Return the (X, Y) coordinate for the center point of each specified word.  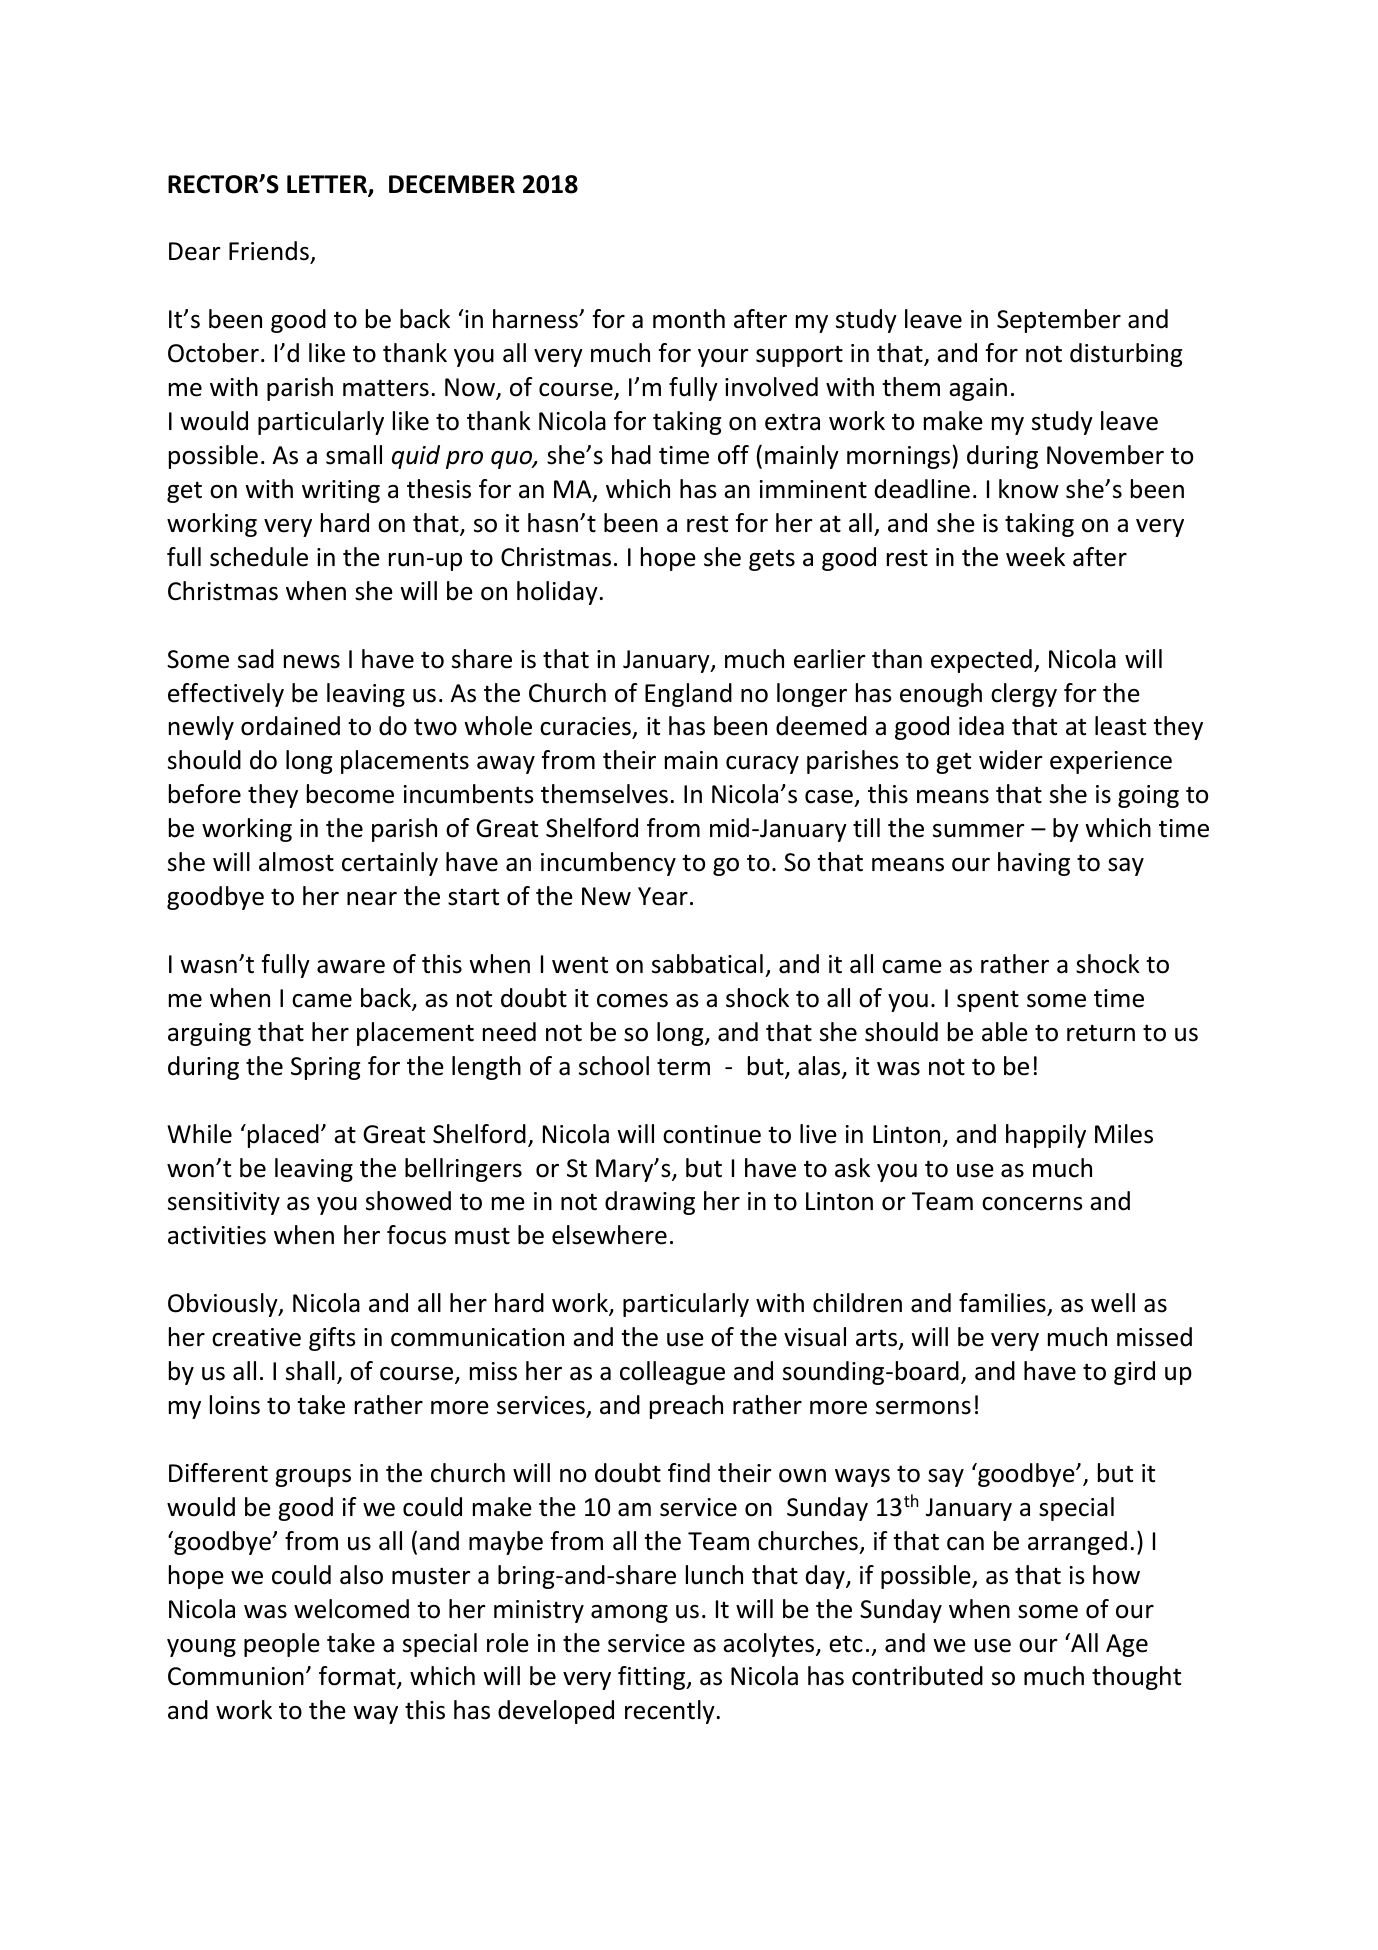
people (282, 1645)
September (1059, 321)
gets (772, 560)
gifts (332, 1339)
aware (351, 967)
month (689, 319)
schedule (259, 557)
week (1035, 557)
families (1002, 1303)
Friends (270, 252)
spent (988, 1001)
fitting (653, 1678)
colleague (672, 1373)
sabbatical (707, 964)
